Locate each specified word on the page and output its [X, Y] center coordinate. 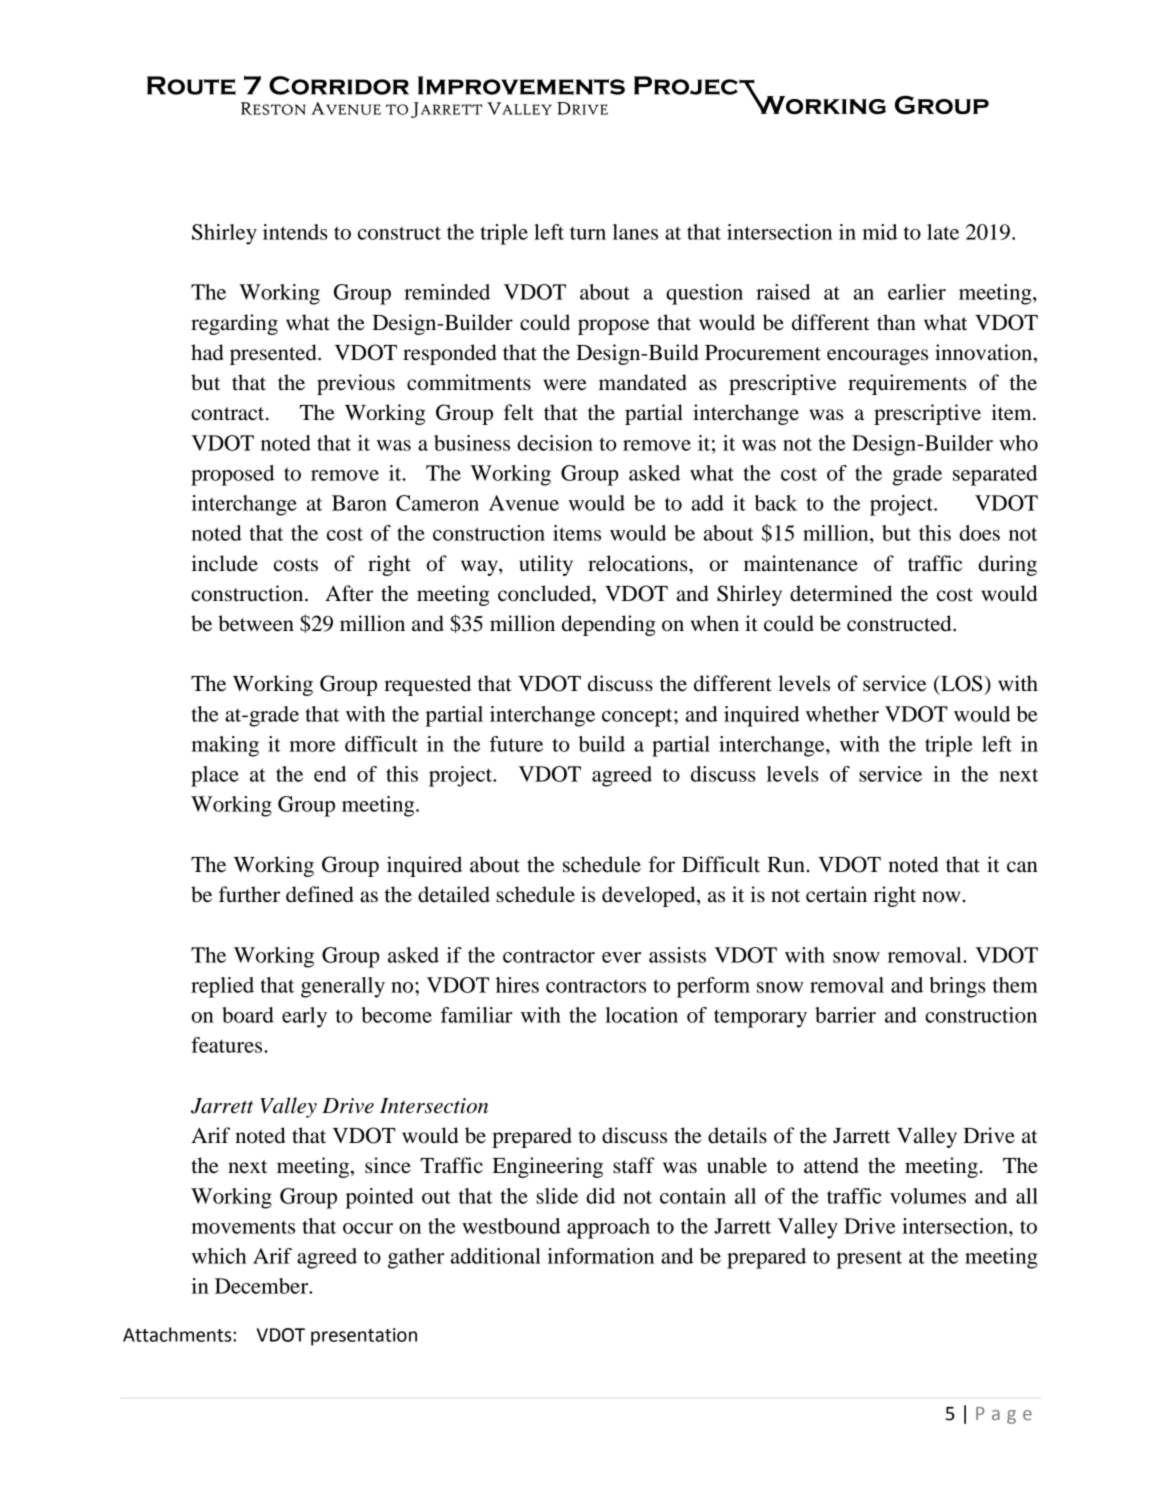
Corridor [339, 85]
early [304, 1017]
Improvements [521, 85]
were [565, 385]
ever [621, 957]
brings [957, 987]
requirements [907, 384]
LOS [960, 683]
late [943, 232]
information [600, 1256]
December [263, 1286]
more [312, 746]
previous [356, 384]
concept [638, 717]
